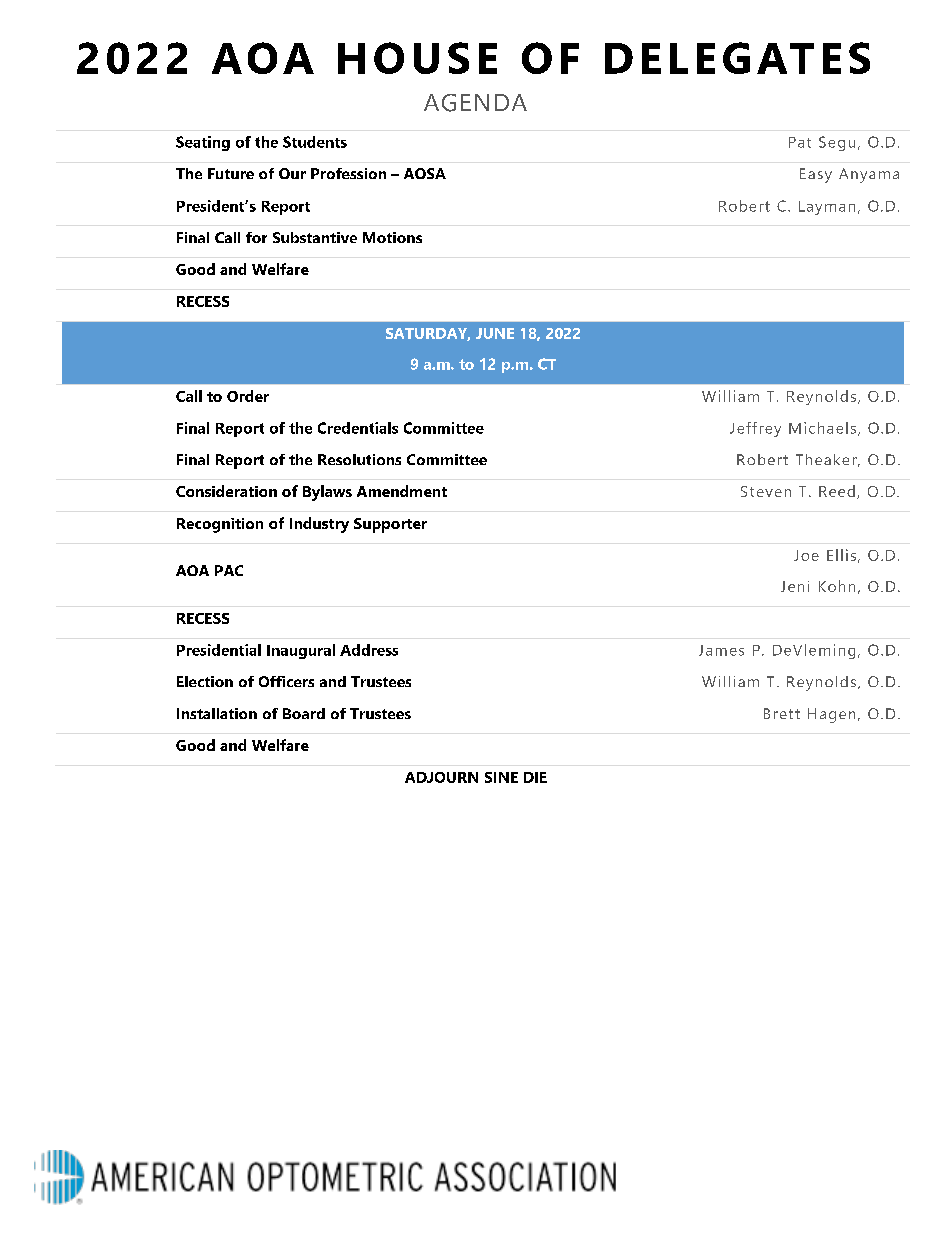 This document has width=952, height=1233. What do you see at coordinates (248, 396) in the document?
I see `Order` at bounding box center [248, 396].
